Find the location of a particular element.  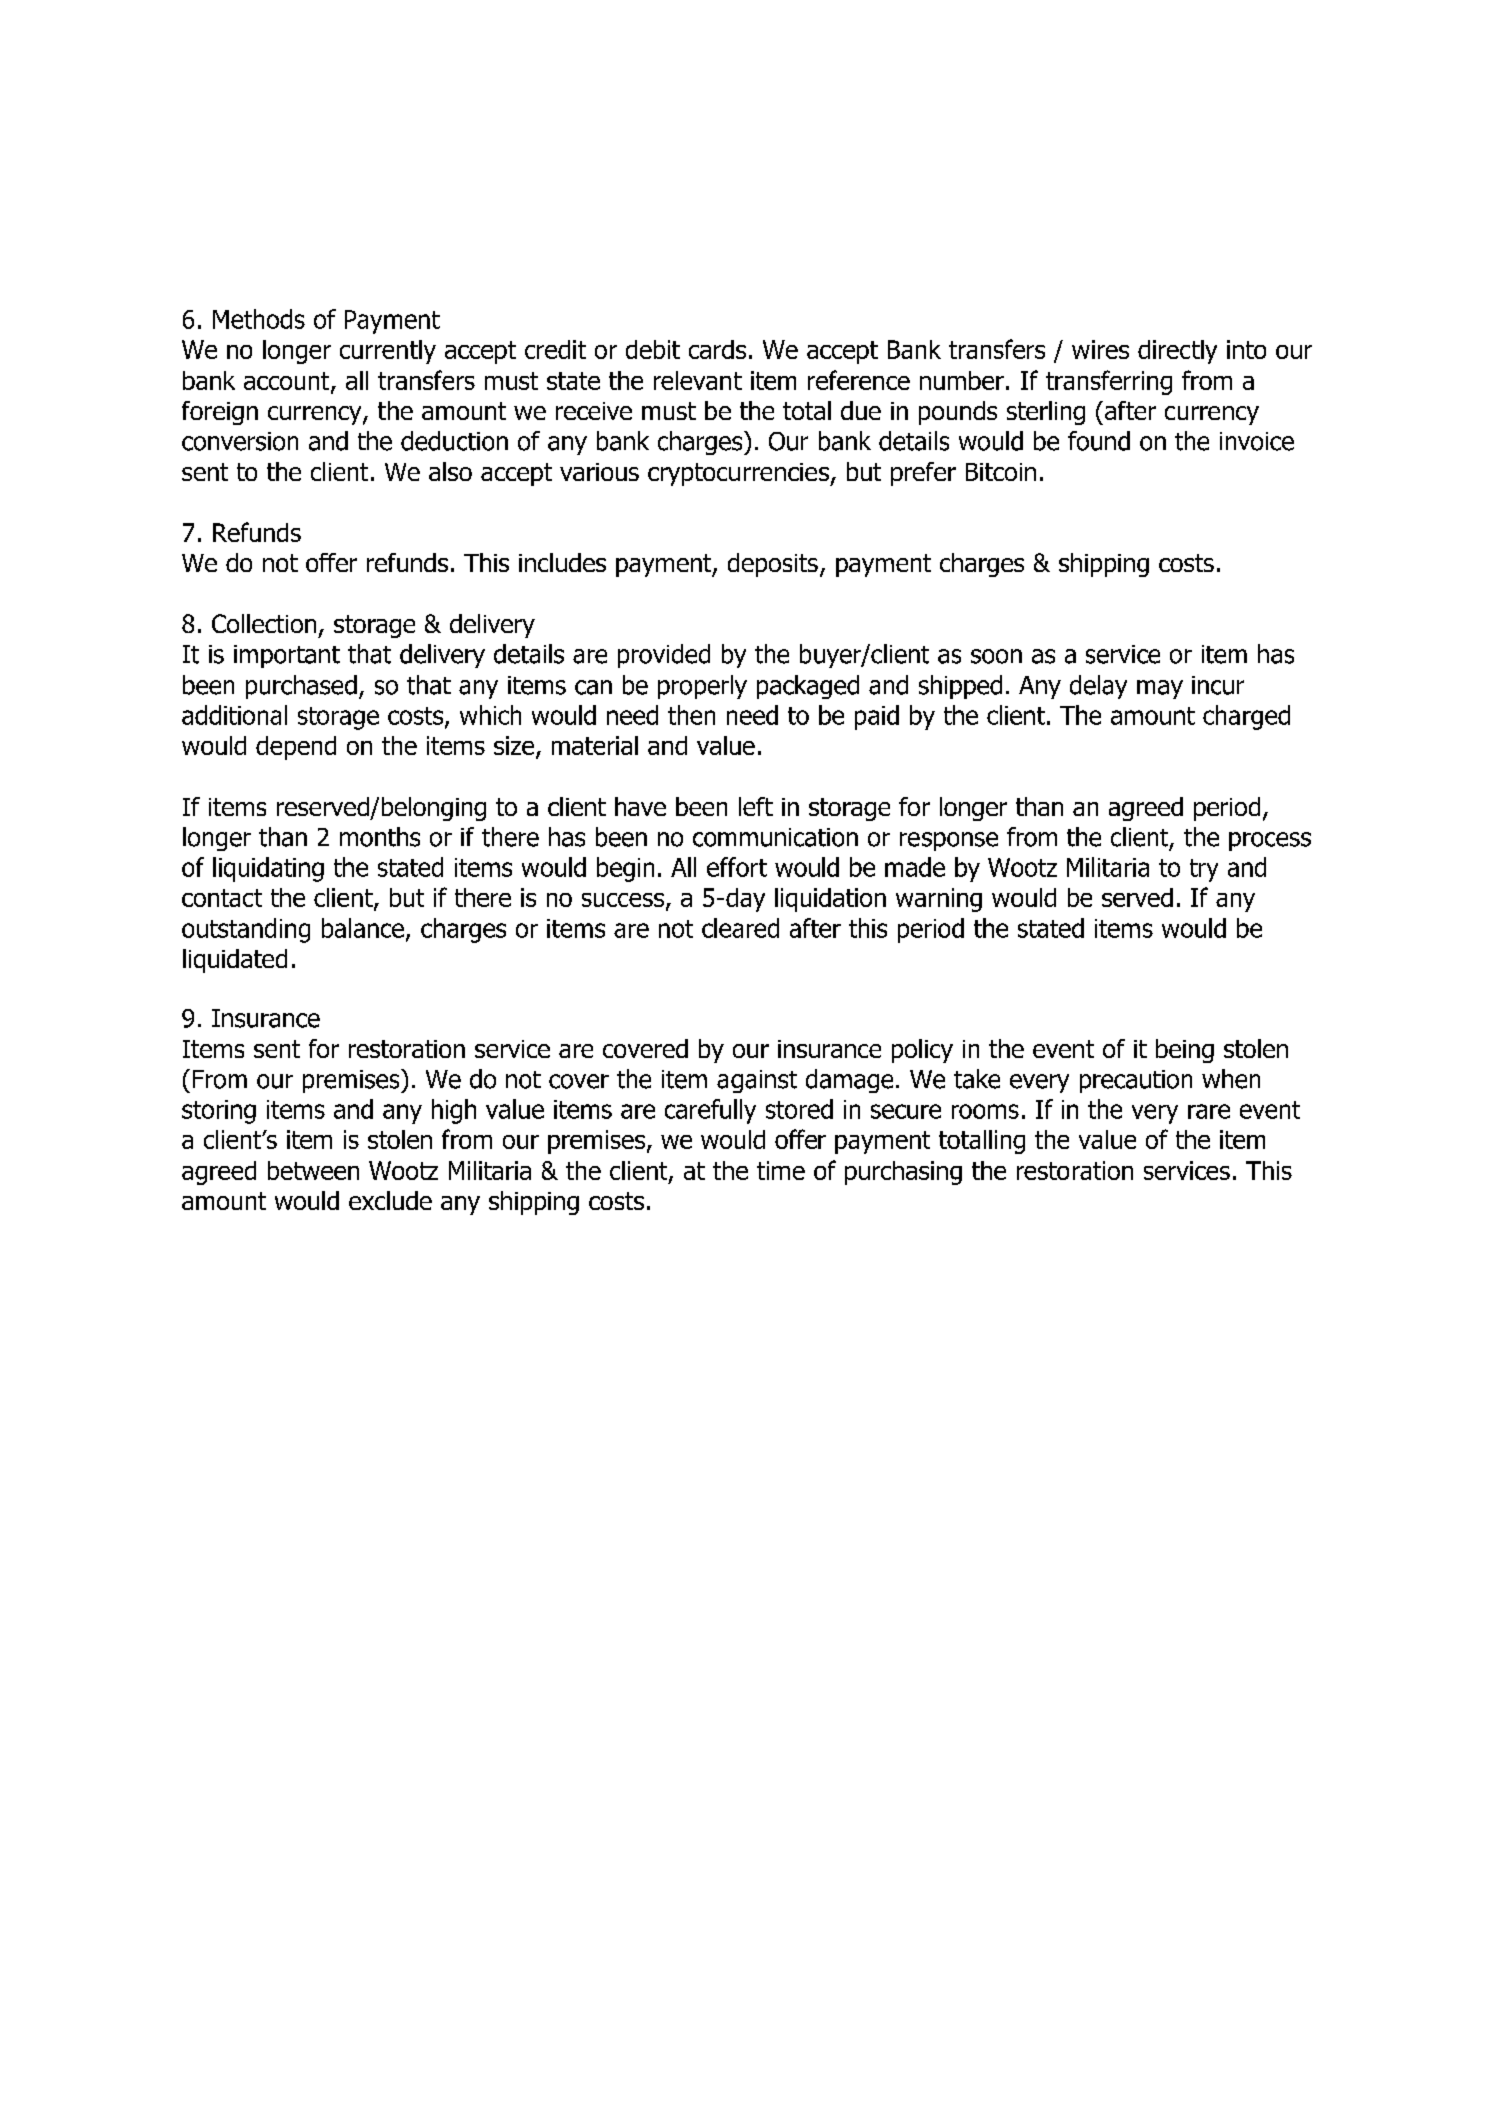

time is located at coordinates (781, 1170).
